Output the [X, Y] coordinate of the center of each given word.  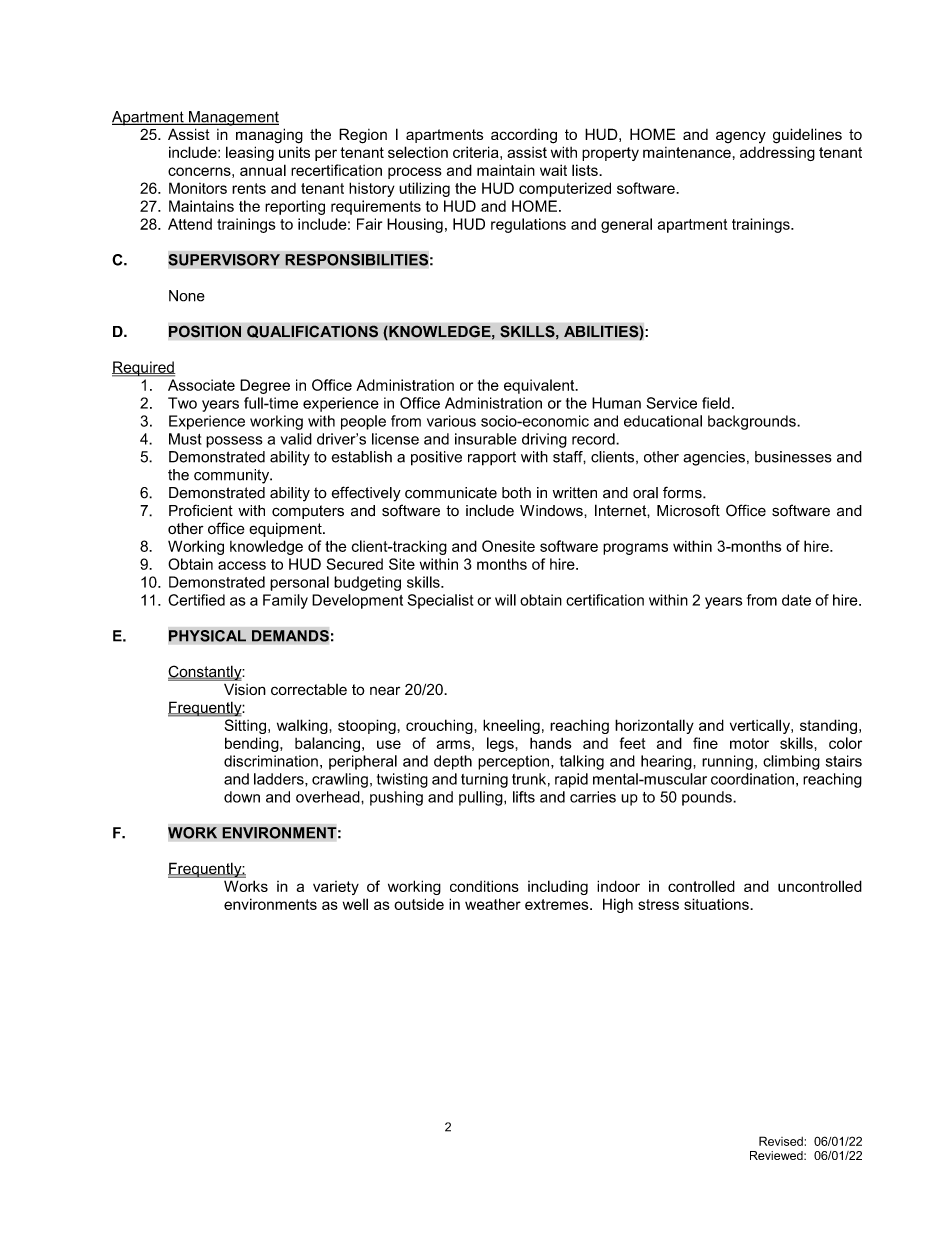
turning [484, 780]
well [355, 904]
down [242, 797]
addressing [777, 153]
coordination [752, 779]
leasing [250, 153]
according [524, 136]
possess [234, 442]
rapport [492, 459]
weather [493, 904]
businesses [793, 457]
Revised [781, 1141]
